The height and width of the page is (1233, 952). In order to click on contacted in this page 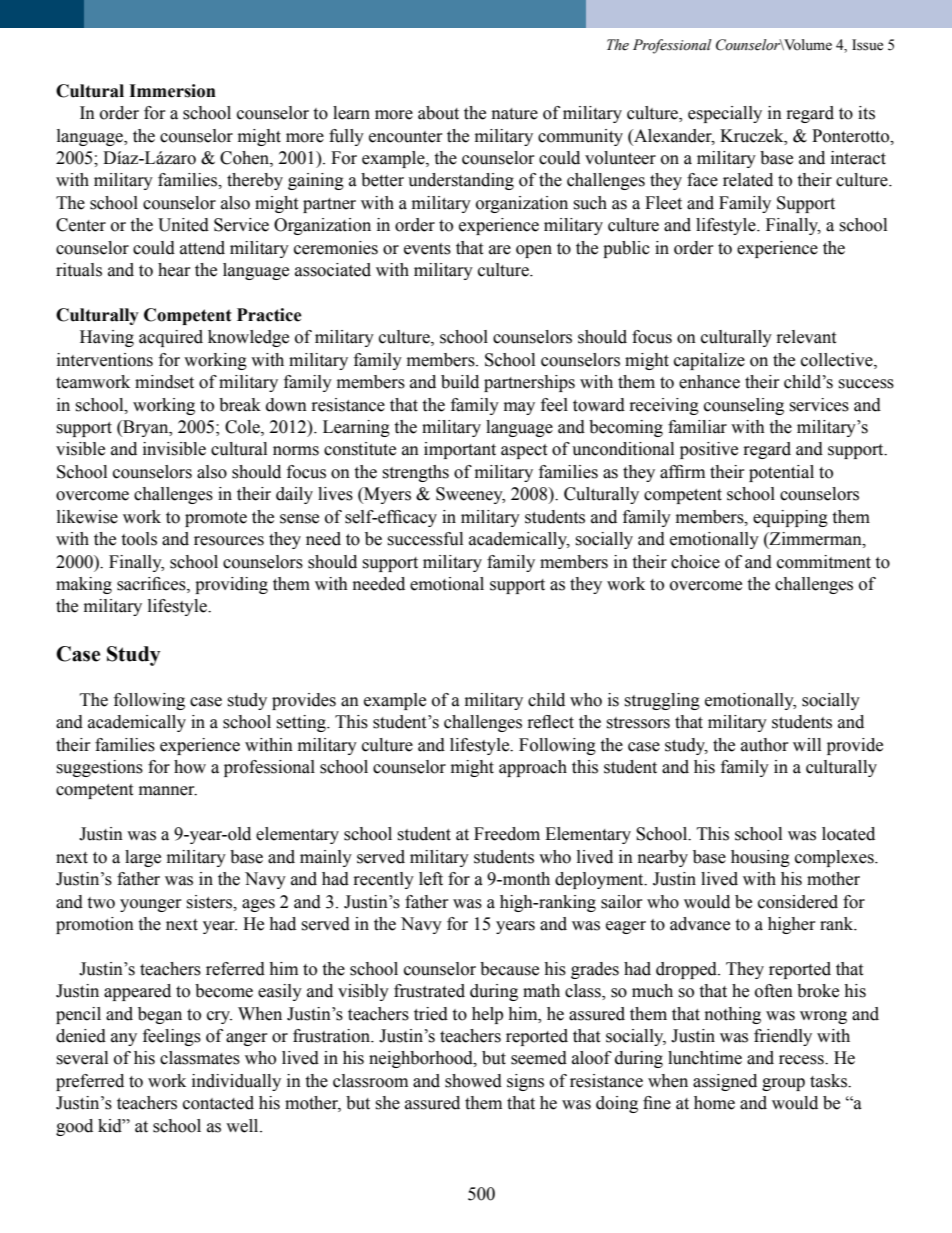, I will do `click(218, 1103)`.
